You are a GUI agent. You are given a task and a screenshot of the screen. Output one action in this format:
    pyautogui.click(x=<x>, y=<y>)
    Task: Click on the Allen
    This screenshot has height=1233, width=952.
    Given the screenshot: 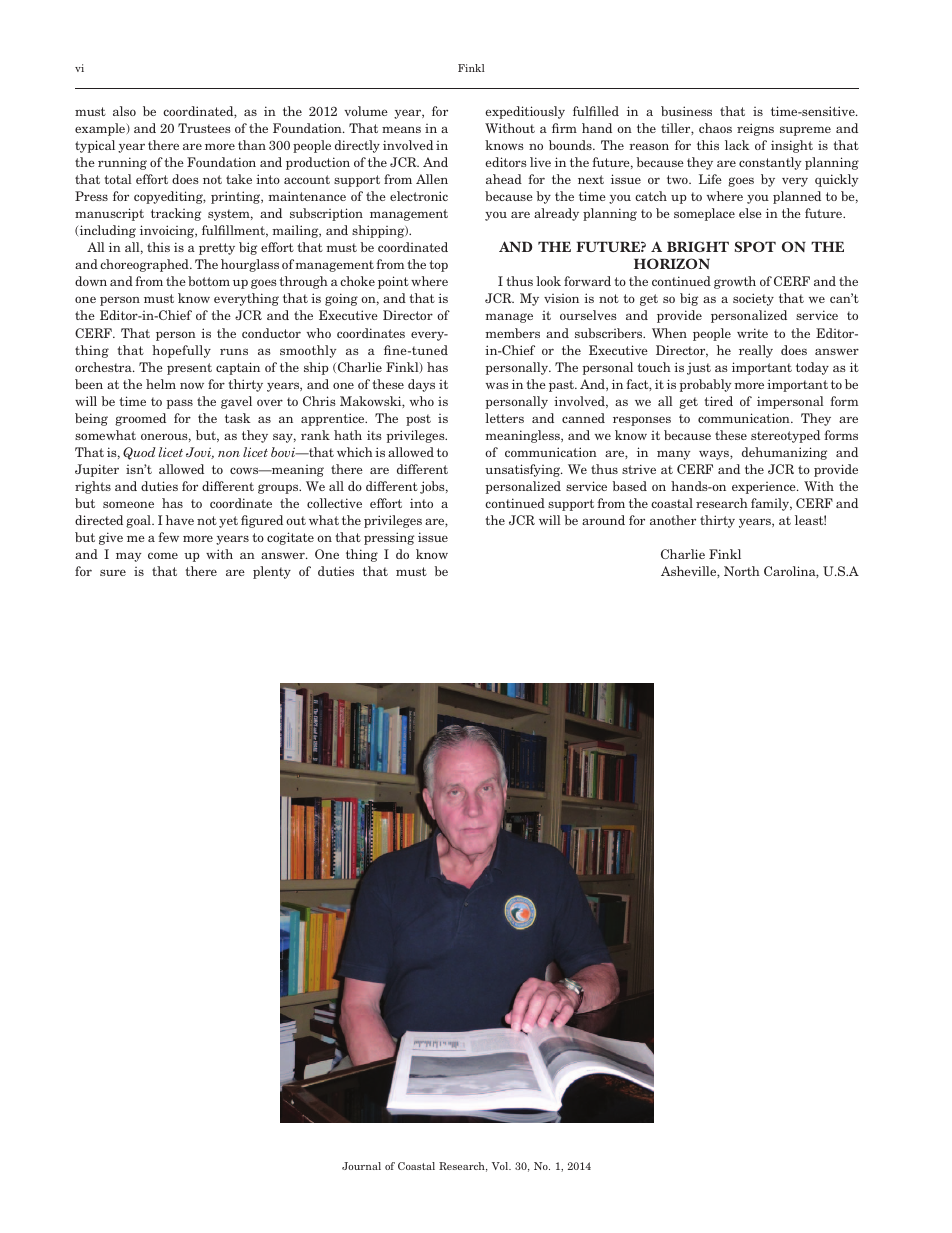 What is the action you would take?
    pyautogui.click(x=432, y=179)
